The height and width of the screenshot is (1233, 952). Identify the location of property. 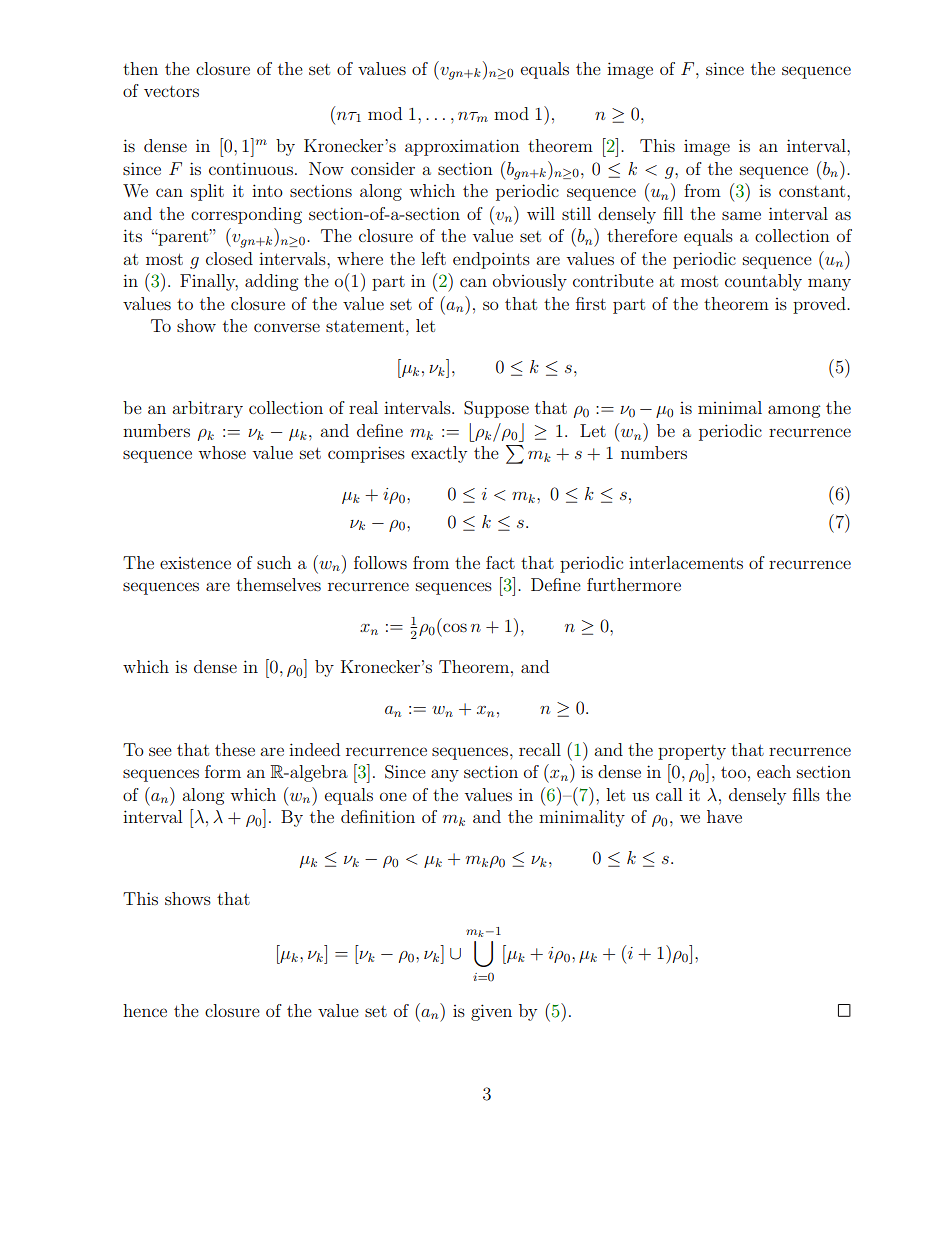
(692, 752).
